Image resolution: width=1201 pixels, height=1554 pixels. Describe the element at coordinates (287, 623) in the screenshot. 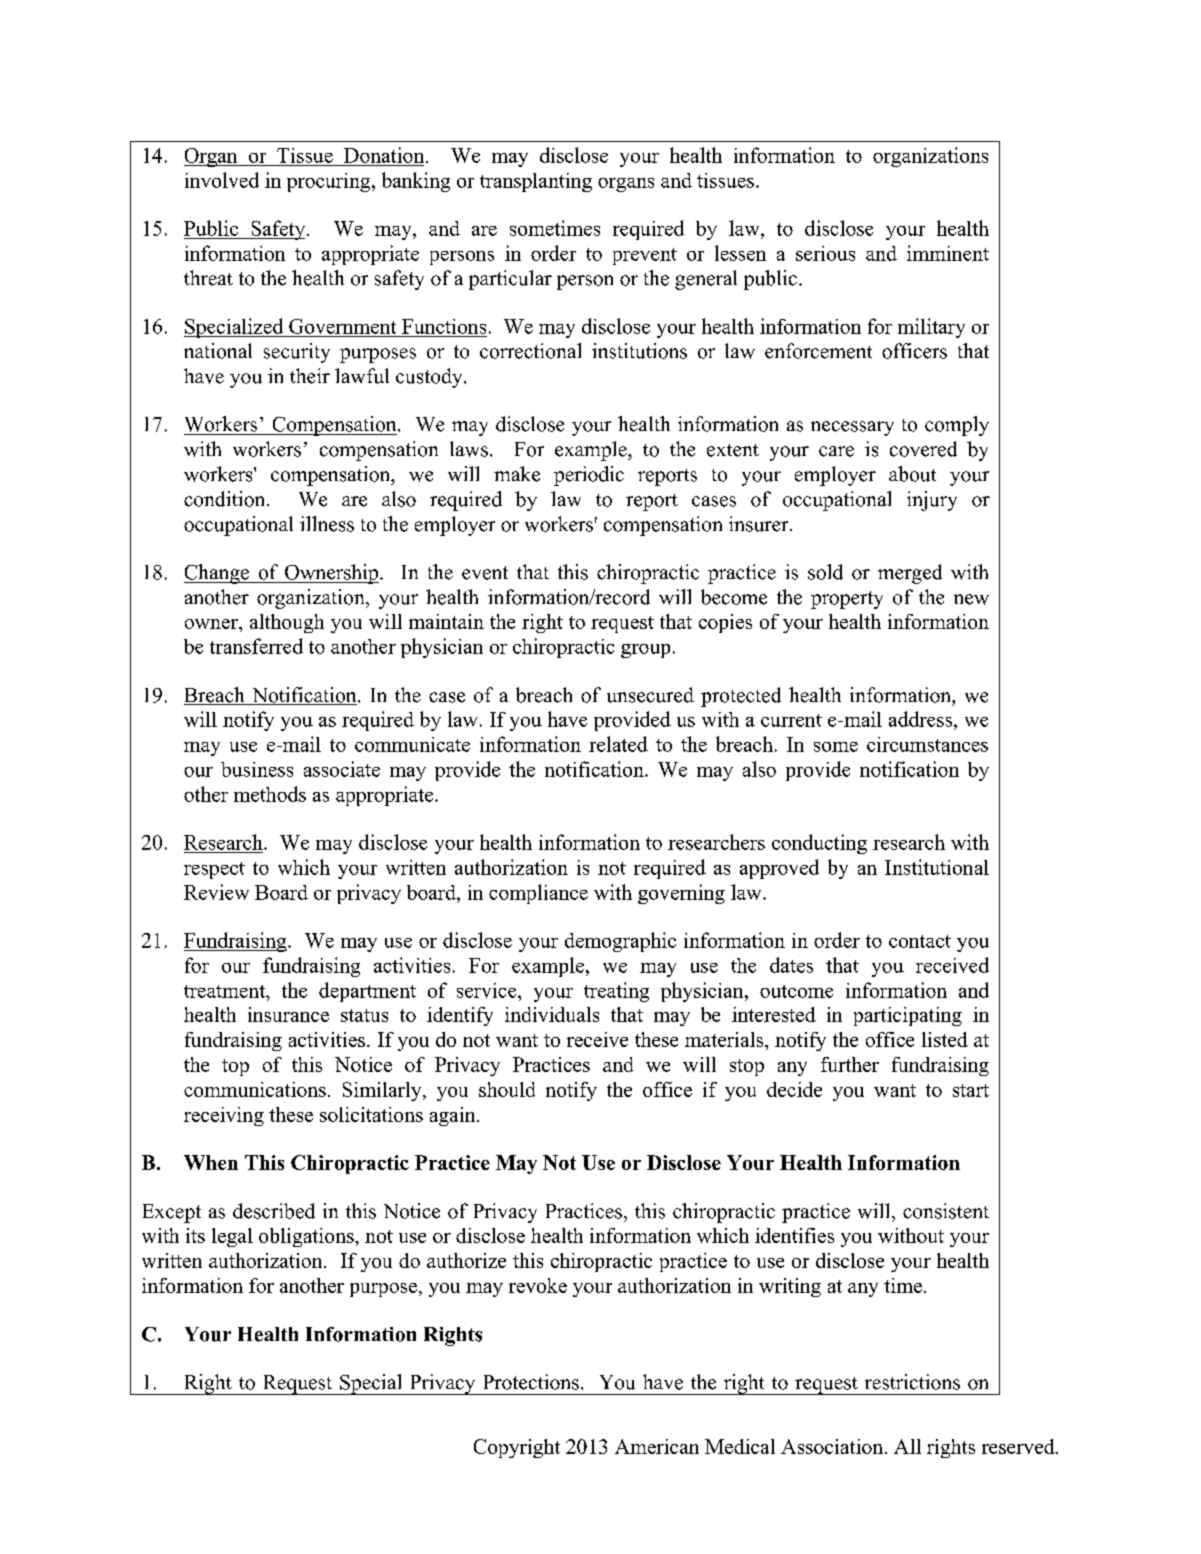

I see `although` at that location.
